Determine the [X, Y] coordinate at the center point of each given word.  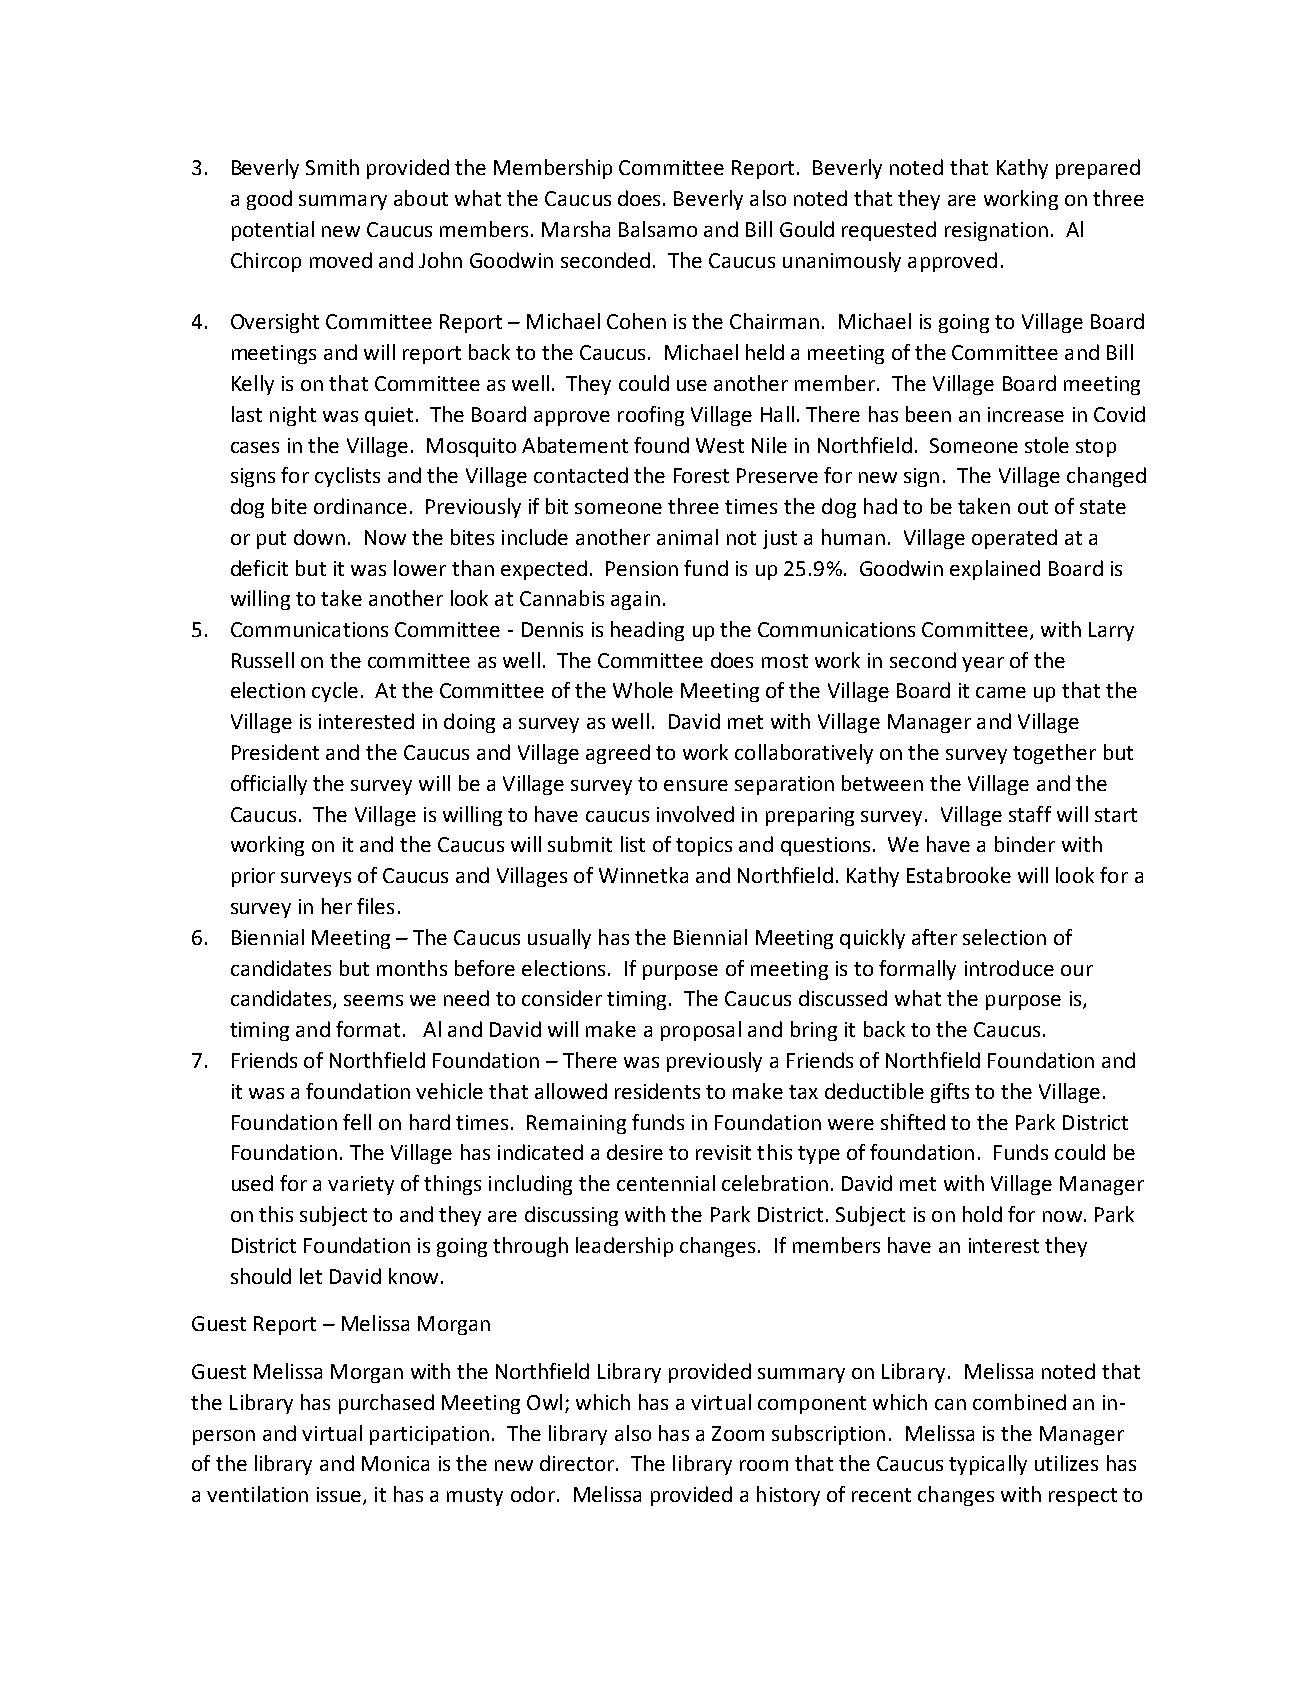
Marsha [576, 229]
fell [357, 1122]
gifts [950, 1093]
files [375, 906]
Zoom [738, 1433]
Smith [332, 167]
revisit [723, 1152]
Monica [395, 1463]
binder [1025, 844]
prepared [1098, 169]
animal [687, 537]
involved [695, 814]
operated [1014, 539]
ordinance [360, 506]
